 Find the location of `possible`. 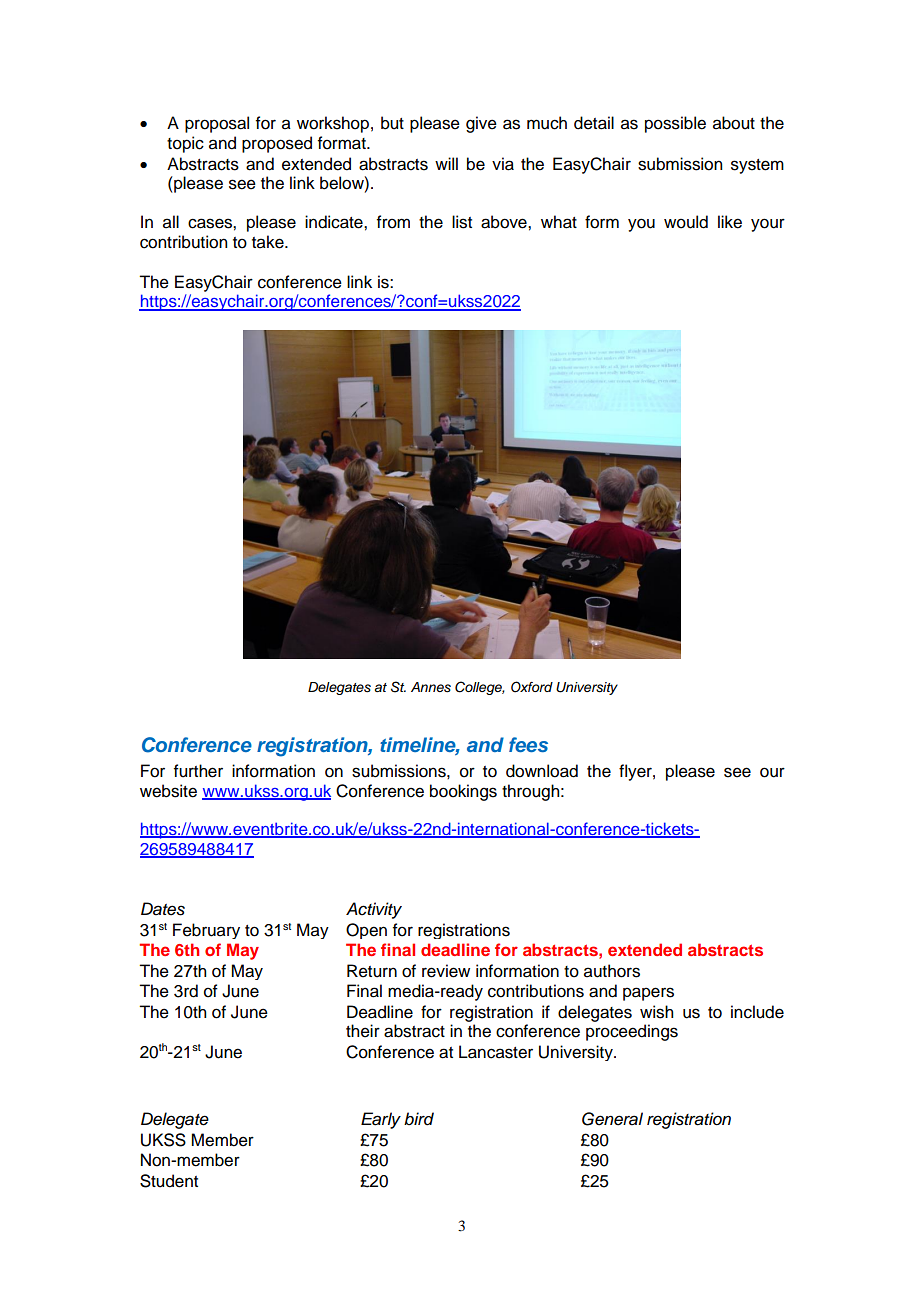

possible is located at coordinates (675, 124).
